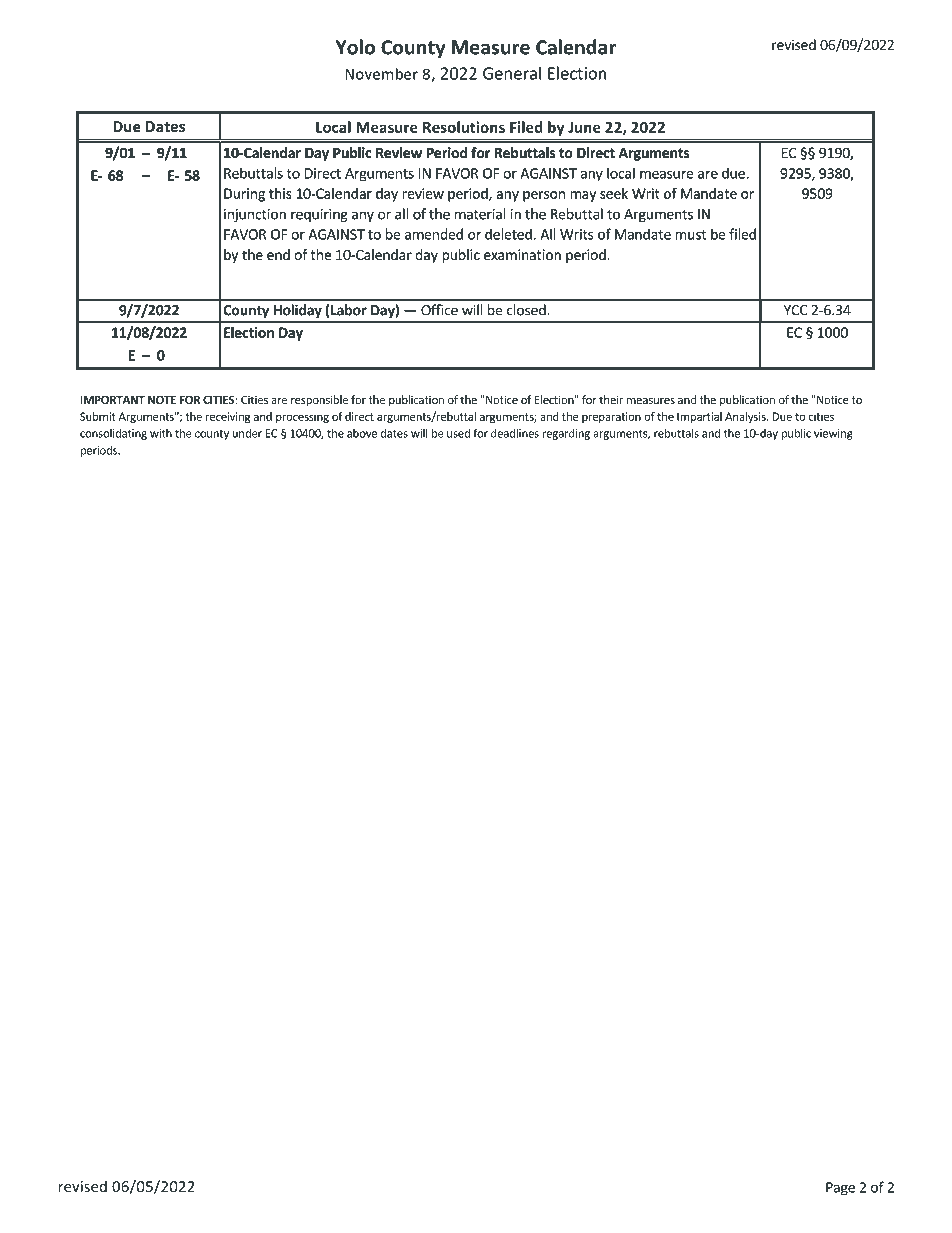 The image size is (952, 1233). Describe the element at coordinates (512, 73) in the screenshot. I see `General` at that location.
